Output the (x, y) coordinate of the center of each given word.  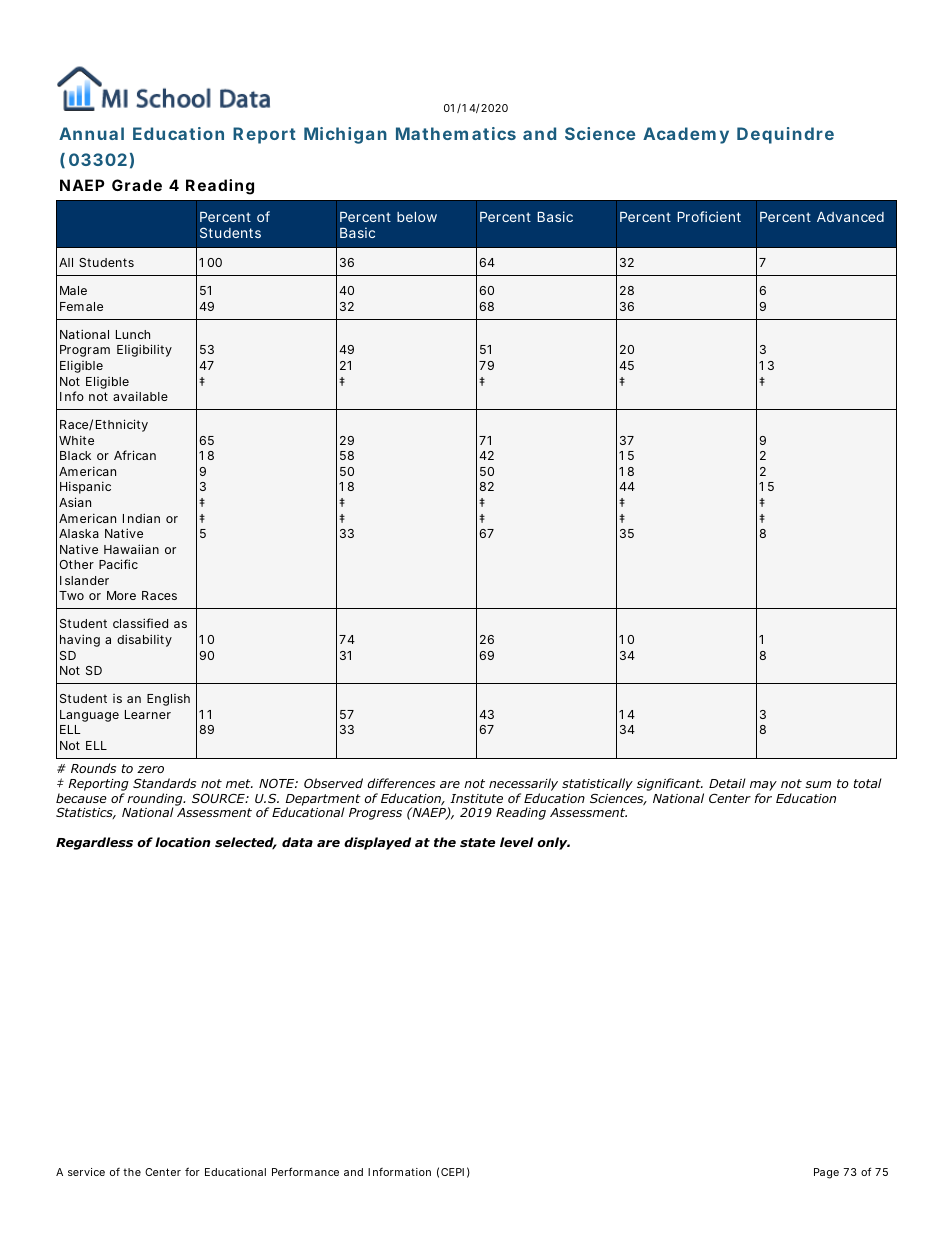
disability (144, 640)
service (86, 1172)
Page (826, 1173)
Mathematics (456, 133)
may (763, 786)
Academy (686, 135)
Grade (137, 185)
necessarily (523, 784)
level (516, 842)
